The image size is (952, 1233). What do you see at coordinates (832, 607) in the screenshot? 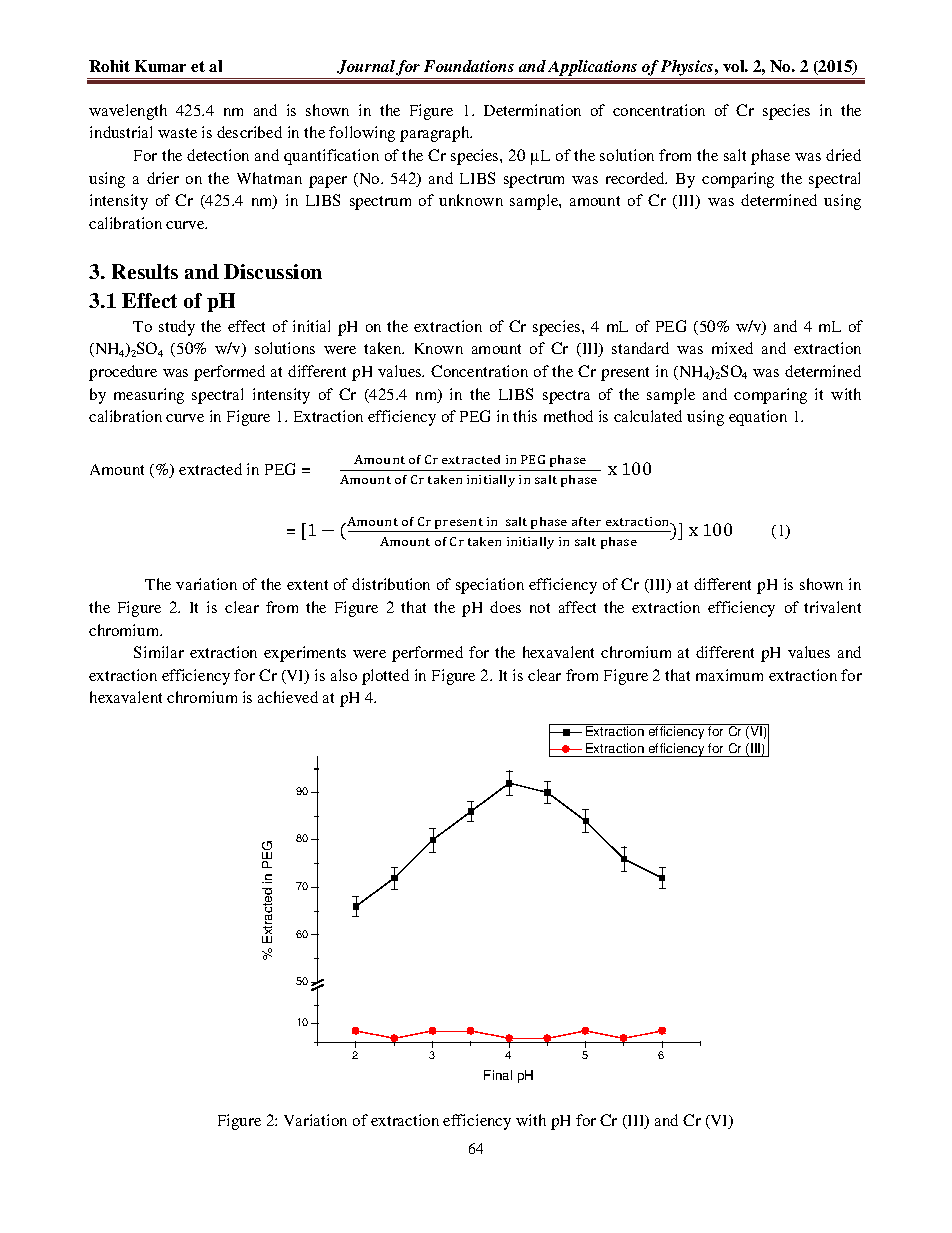
I see `trivalent` at bounding box center [832, 607].
